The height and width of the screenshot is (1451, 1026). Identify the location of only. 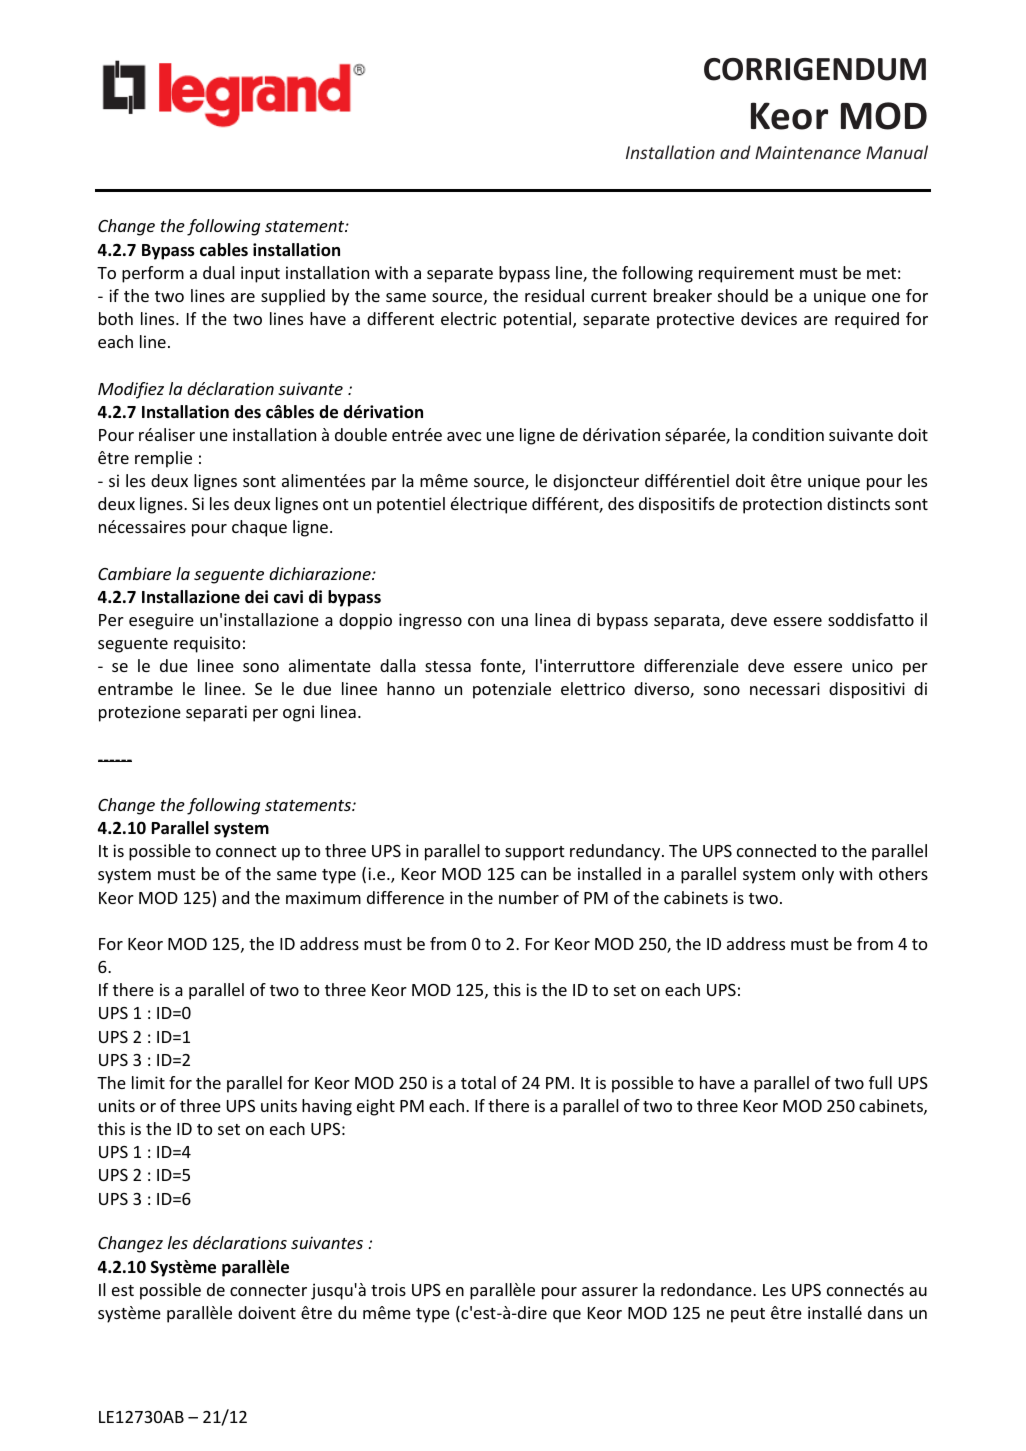
(818, 875).
